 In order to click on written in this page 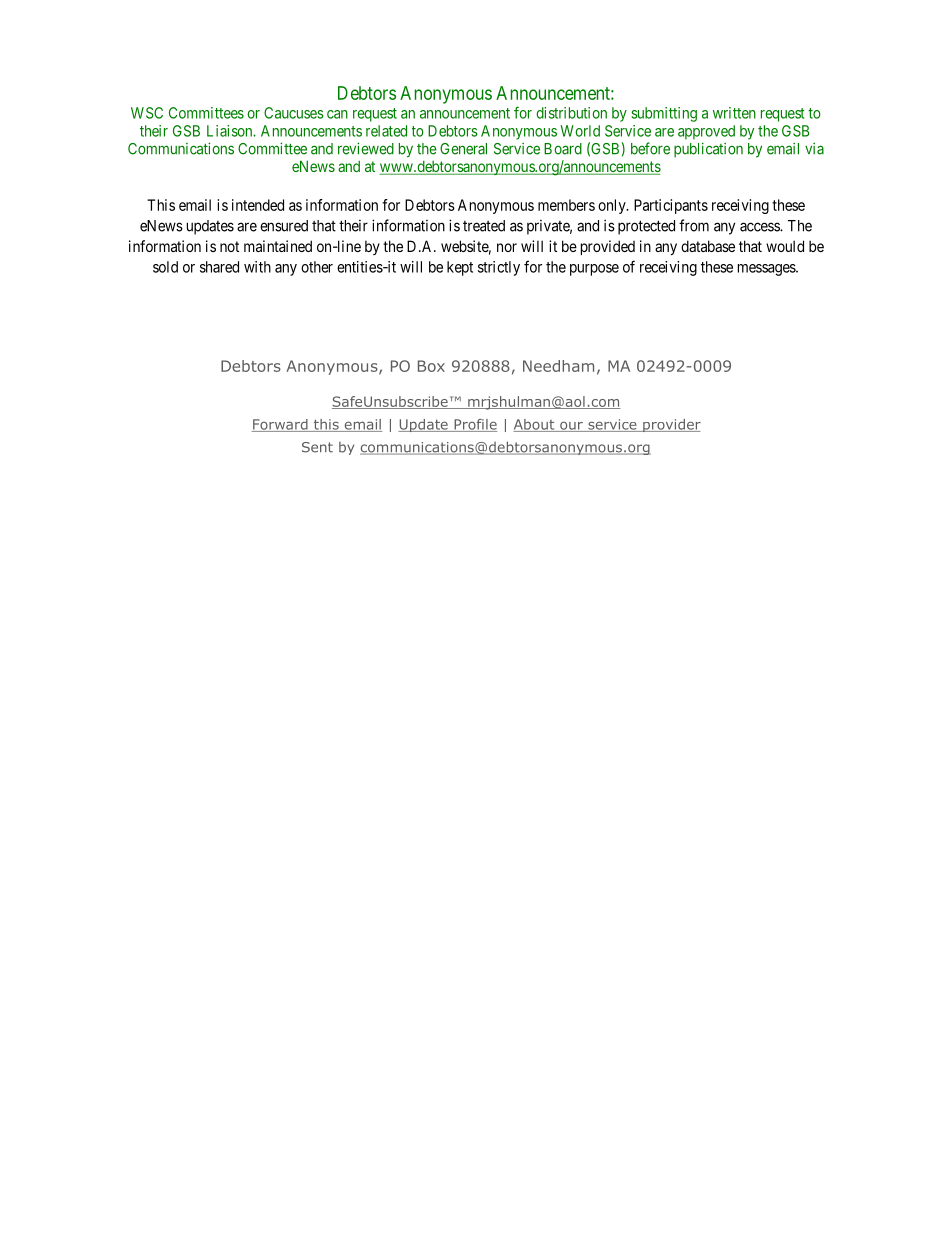, I will do `click(734, 113)`.
